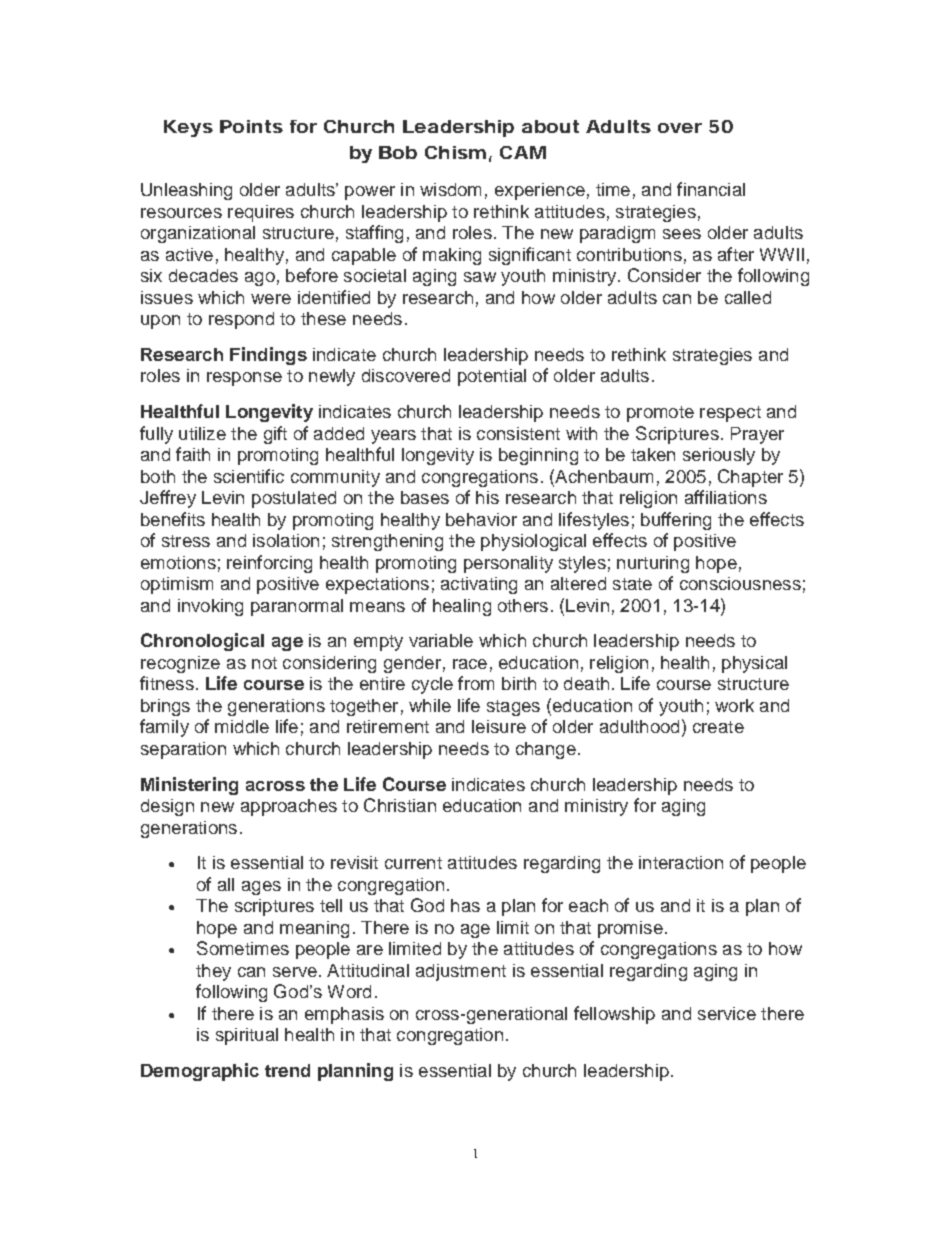 The height and width of the screenshot is (1233, 952). Describe the element at coordinates (210, 607) in the screenshot. I see `invoking` at that location.
